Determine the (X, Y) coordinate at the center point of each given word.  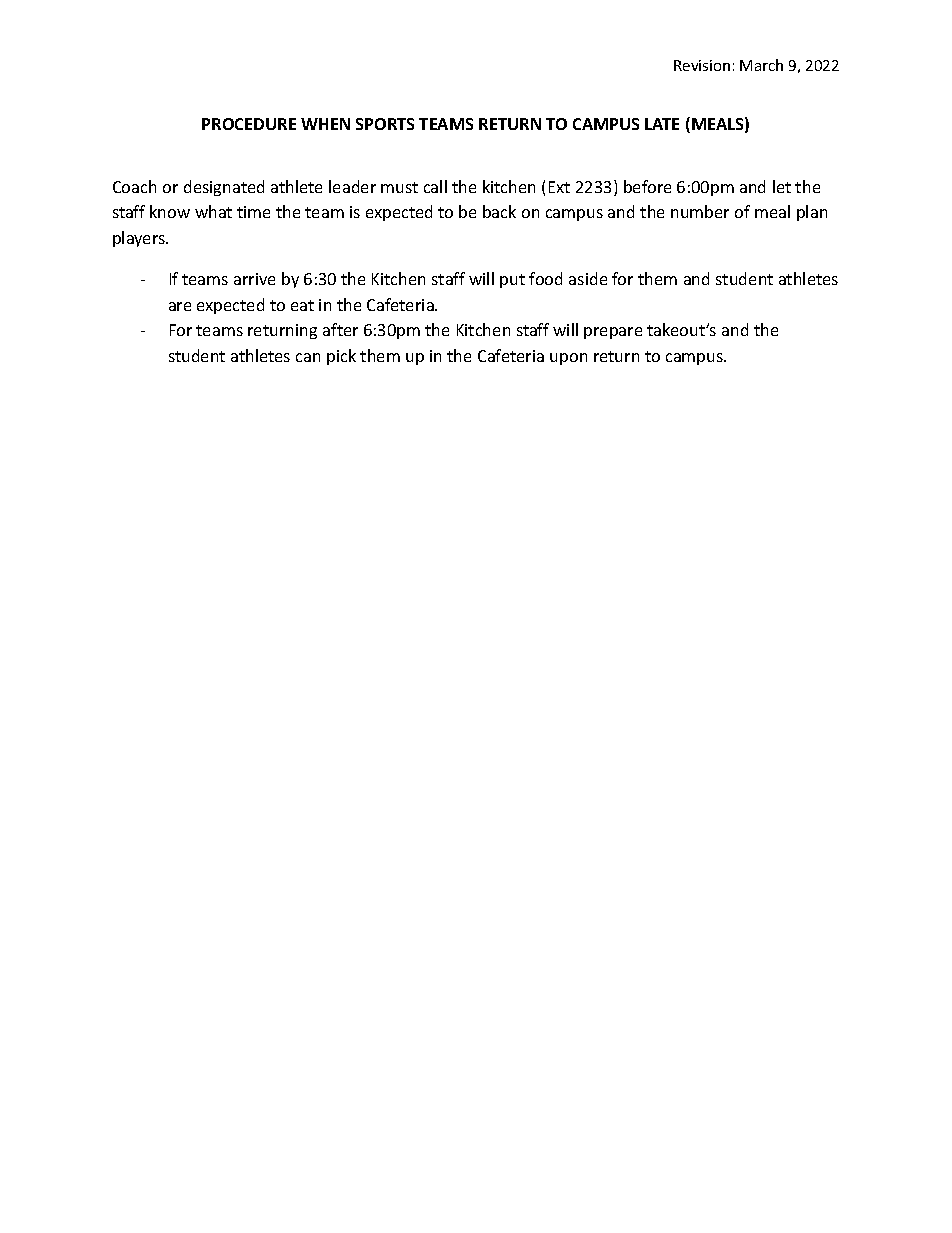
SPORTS (385, 124)
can (308, 357)
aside (588, 278)
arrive (254, 279)
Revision (702, 65)
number (700, 211)
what (213, 211)
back (499, 211)
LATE (662, 124)
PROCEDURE (249, 124)
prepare (613, 333)
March (761, 65)
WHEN (325, 124)
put (512, 281)
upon (568, 359)
